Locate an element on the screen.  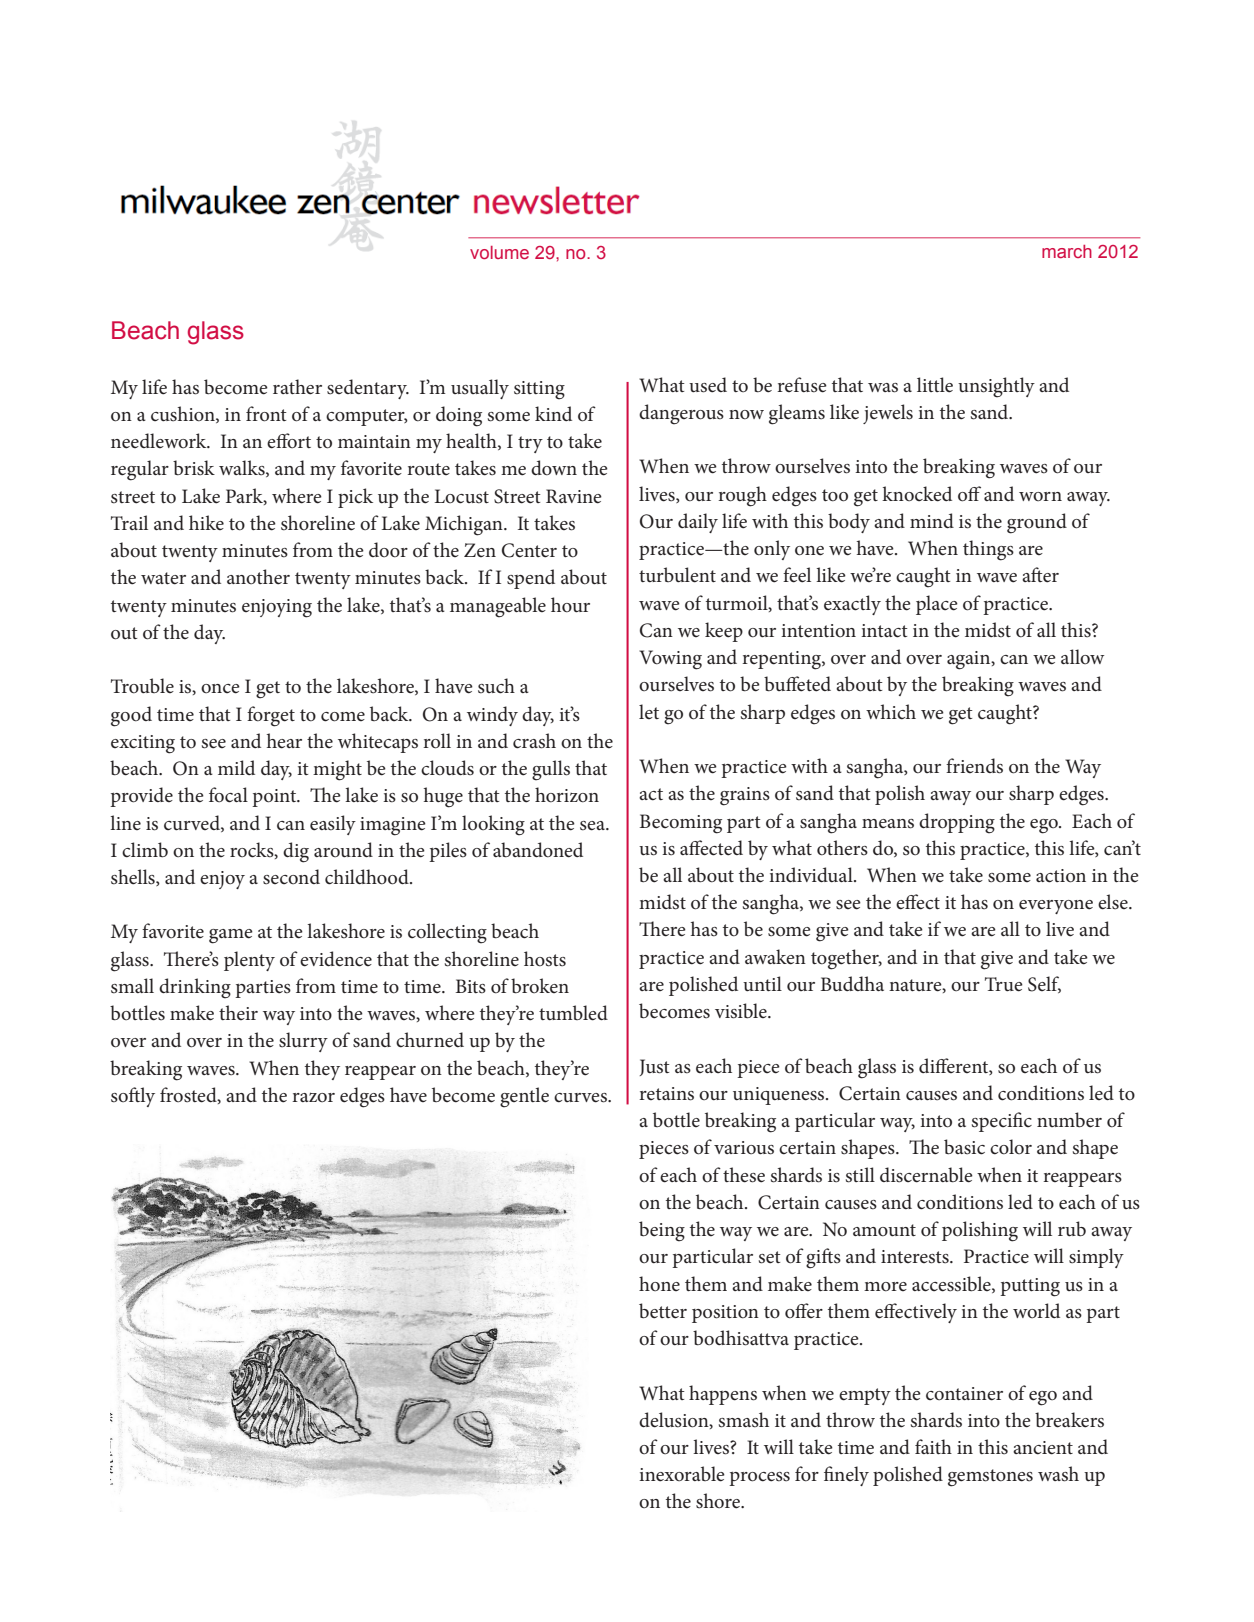
march is located at coordinates (1067, 251).
